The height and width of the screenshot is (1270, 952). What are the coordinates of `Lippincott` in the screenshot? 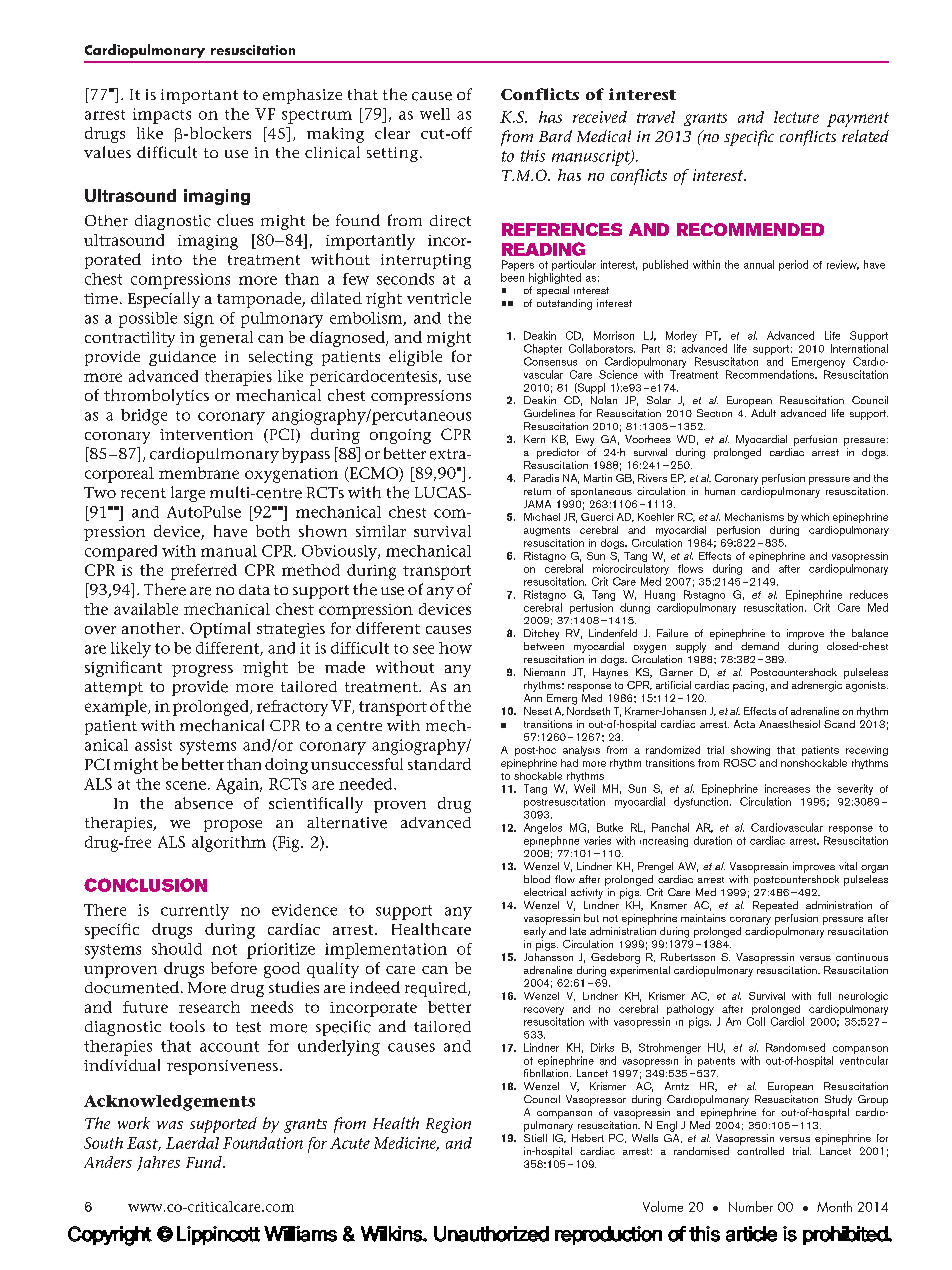 It's located at (218, 1235).
